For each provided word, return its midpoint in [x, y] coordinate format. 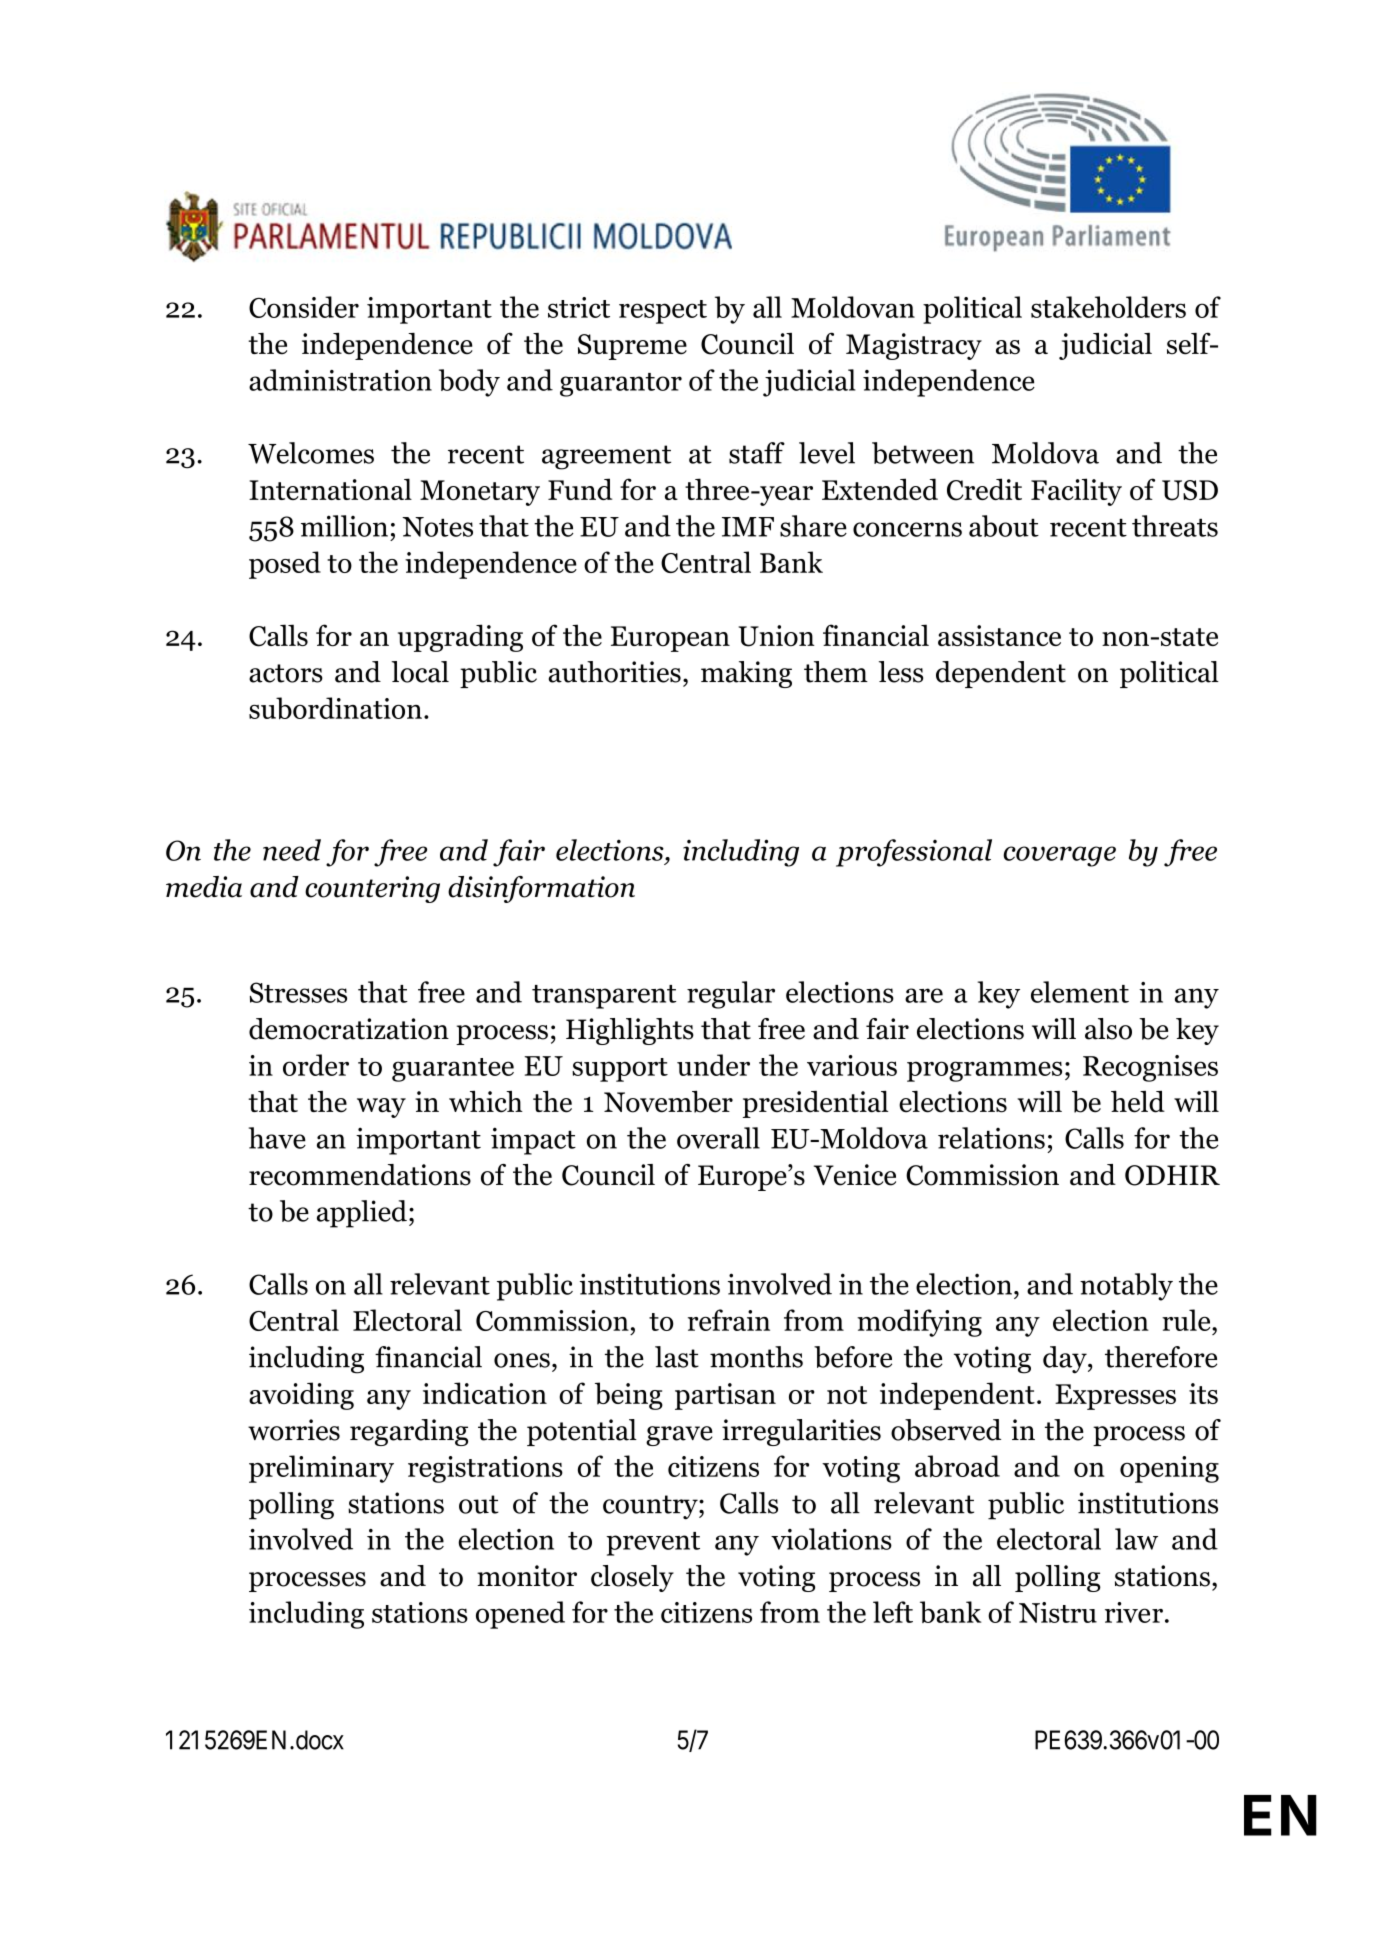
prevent [653, 1544]
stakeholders [1108, 307]
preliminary [321, 1469]
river [1134, 1612]
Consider [304, 307]
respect [663, 312]
